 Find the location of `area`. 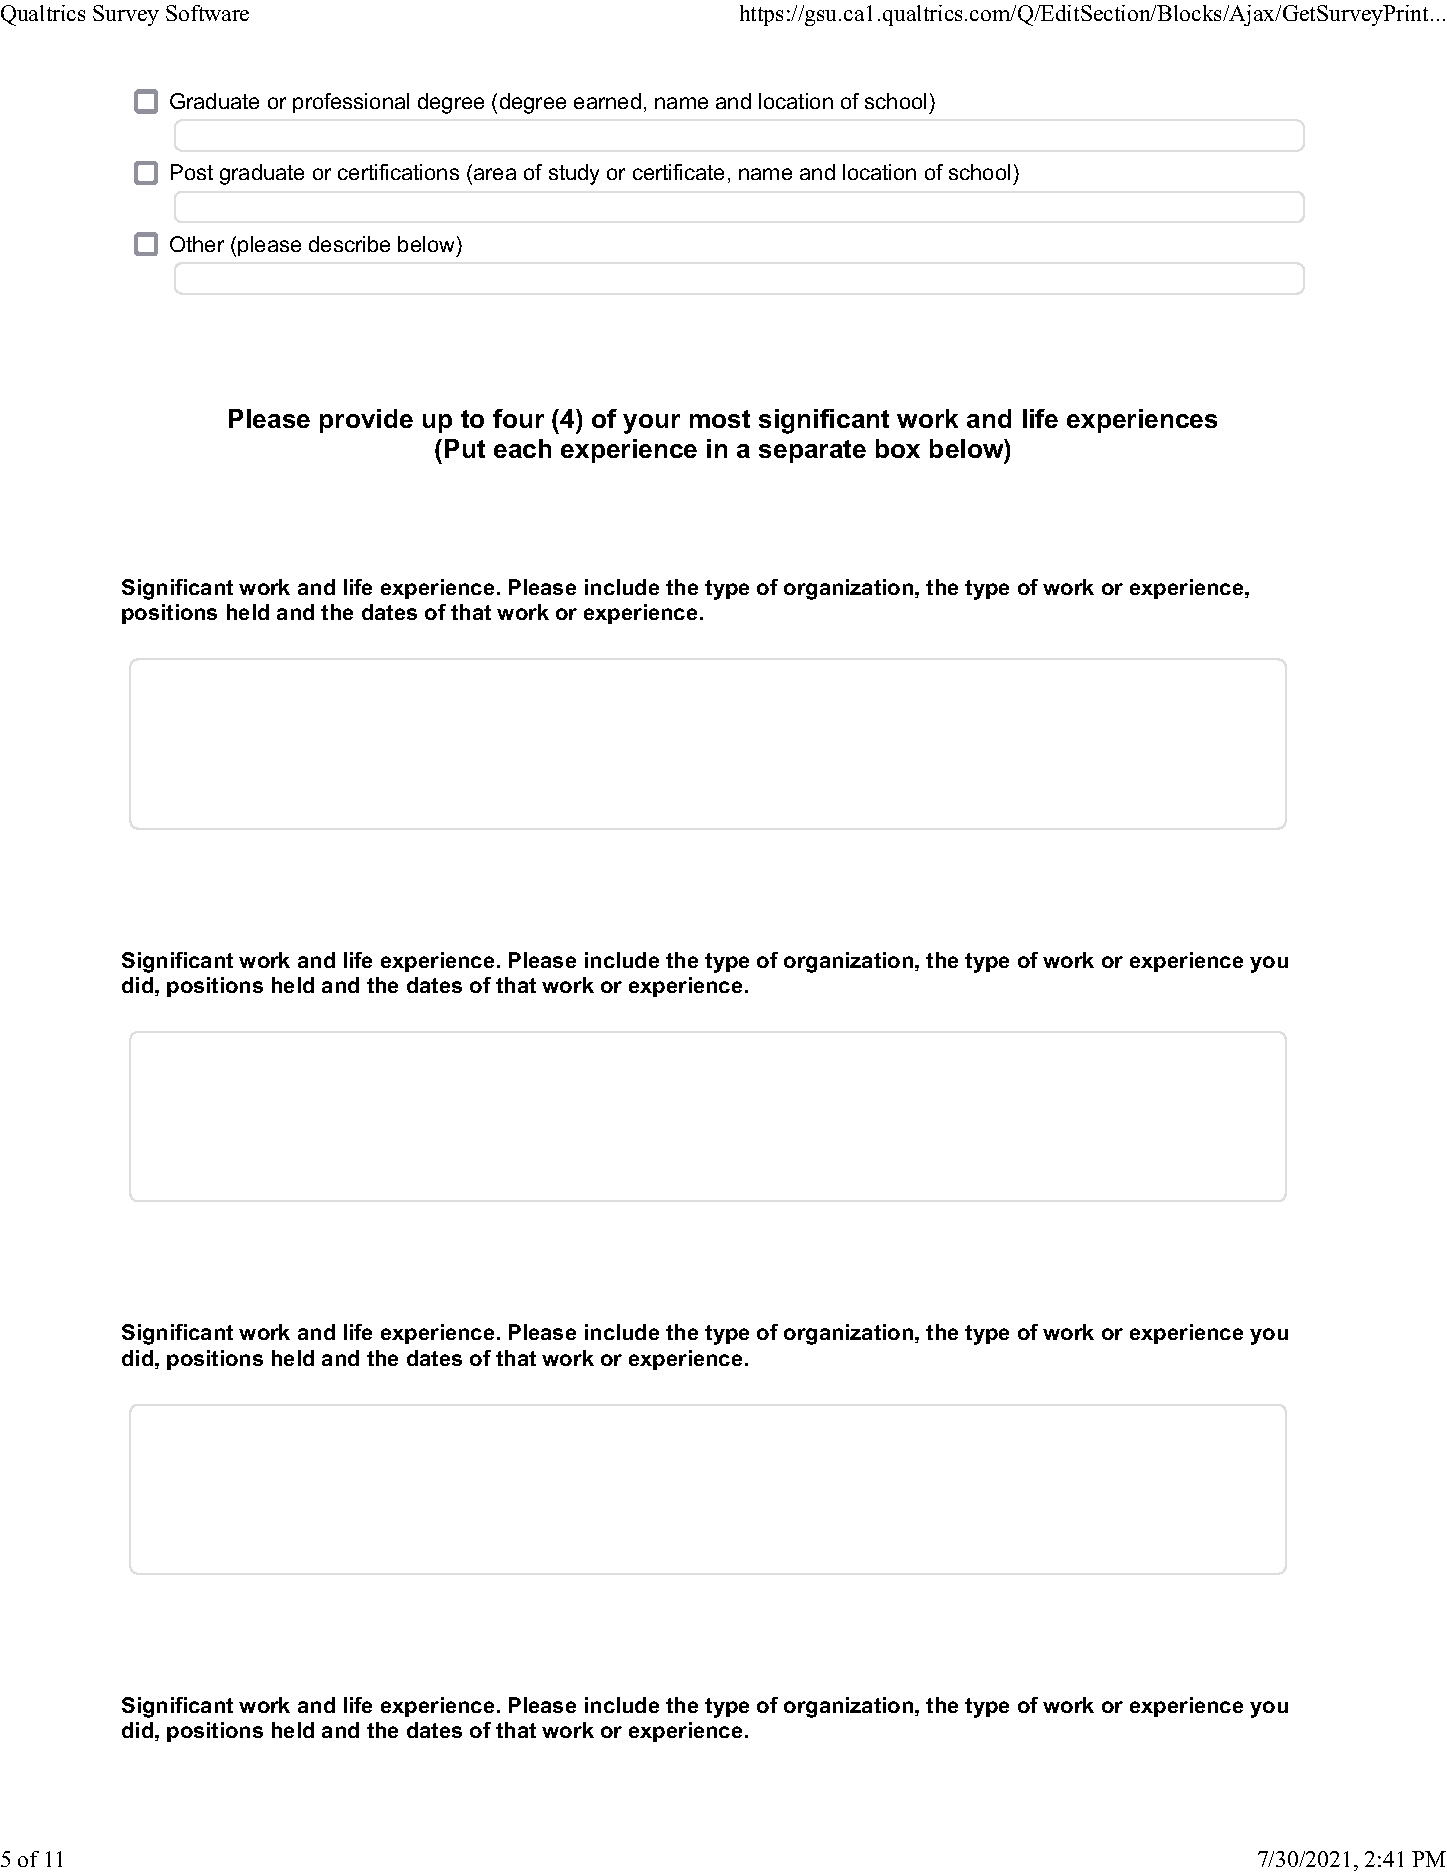

area is located at coordinates (495, 174).
